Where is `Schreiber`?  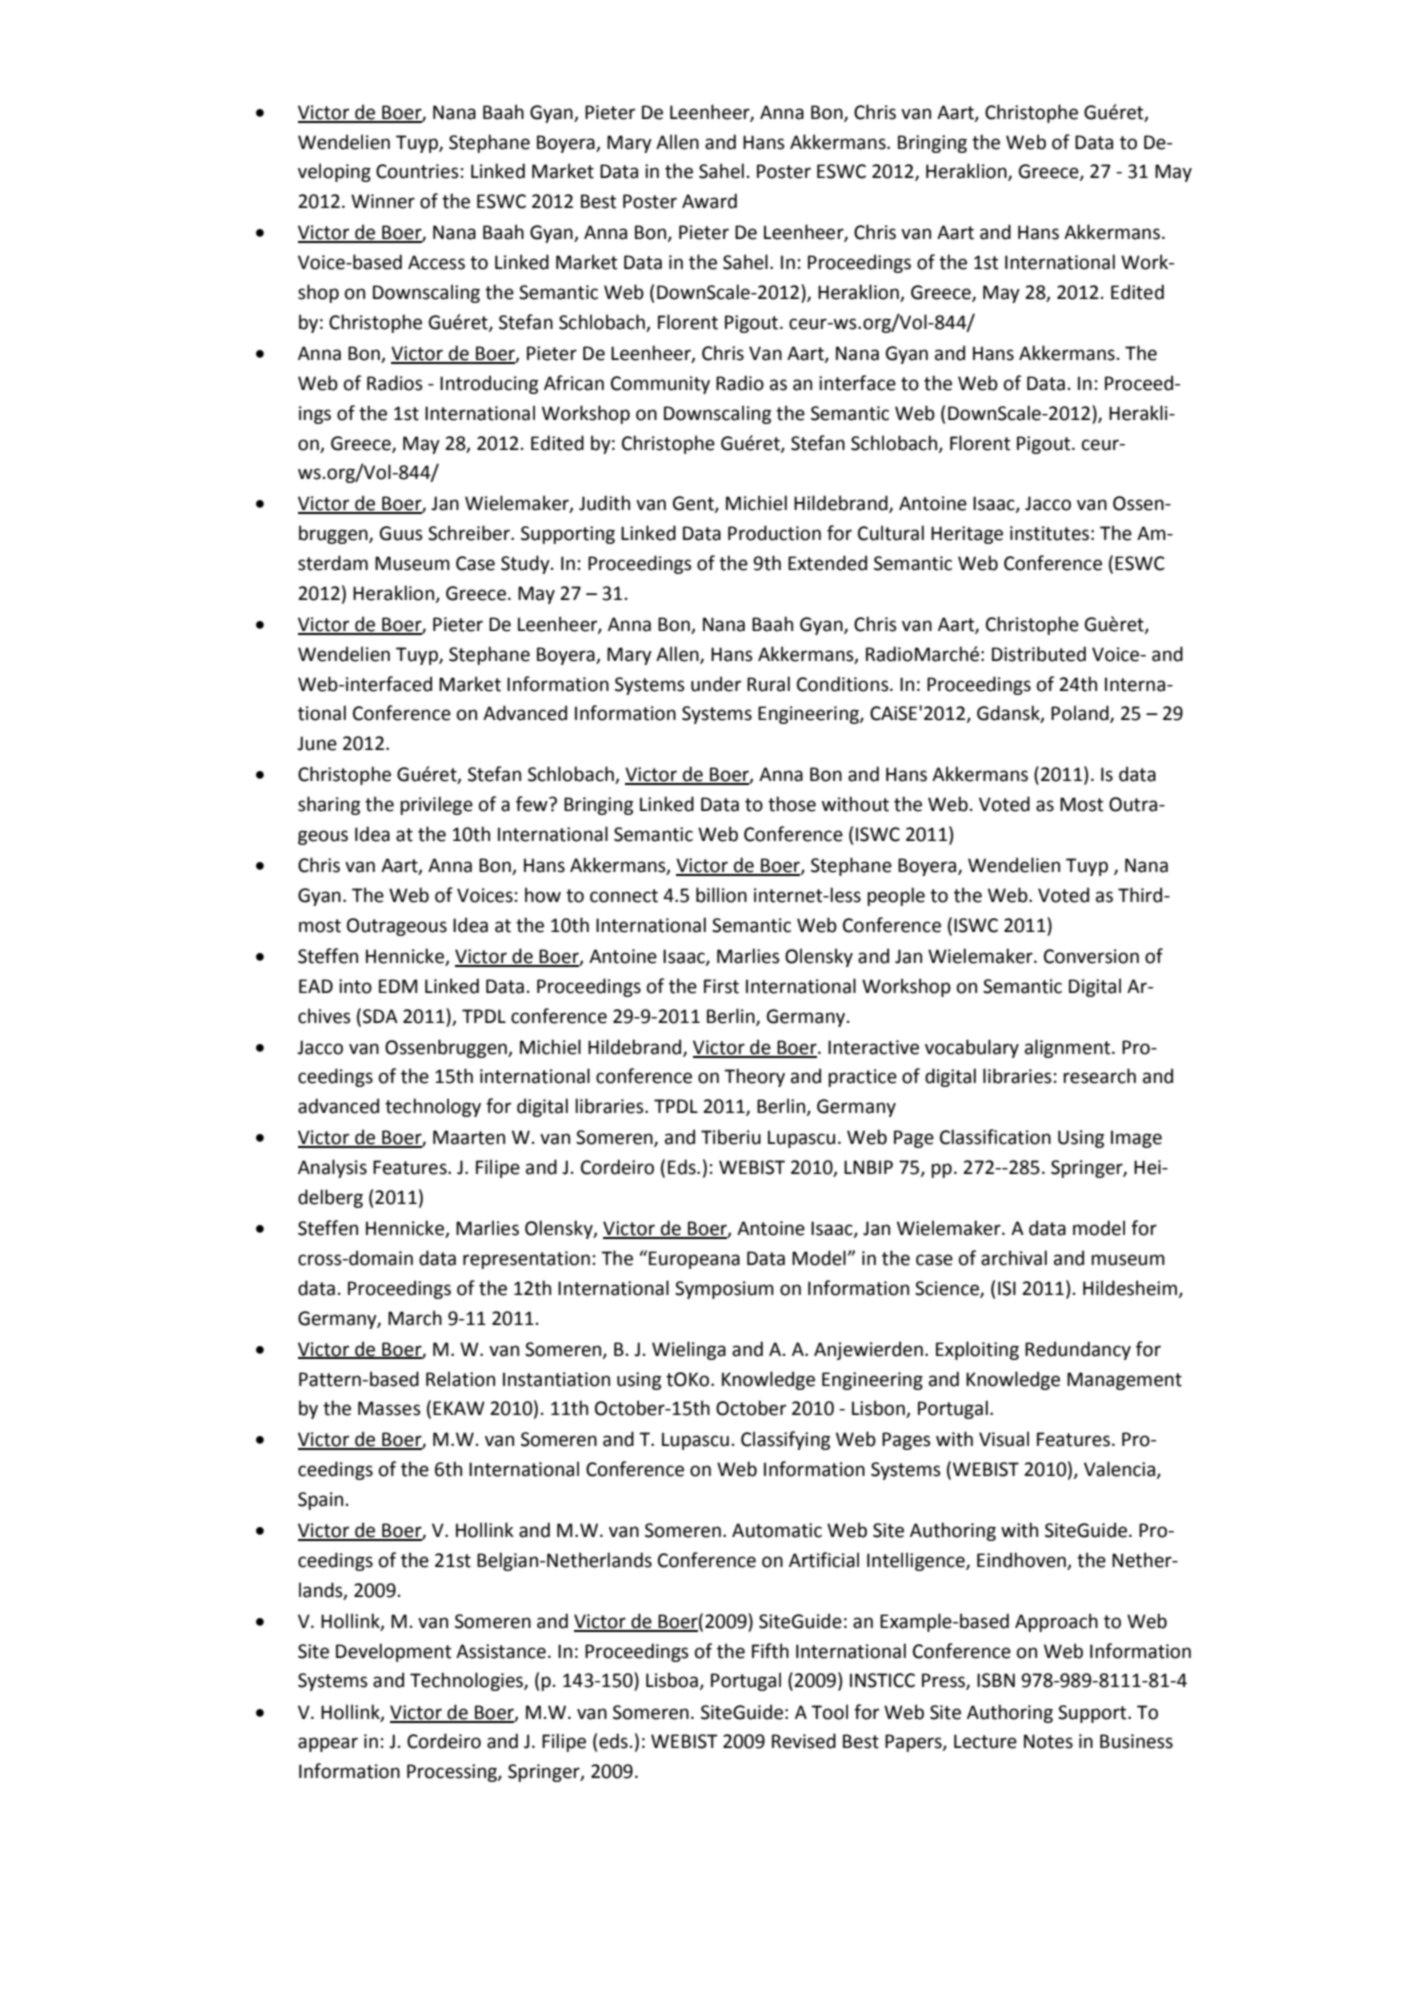
Schreiber is located at coordinates (470, 533).
